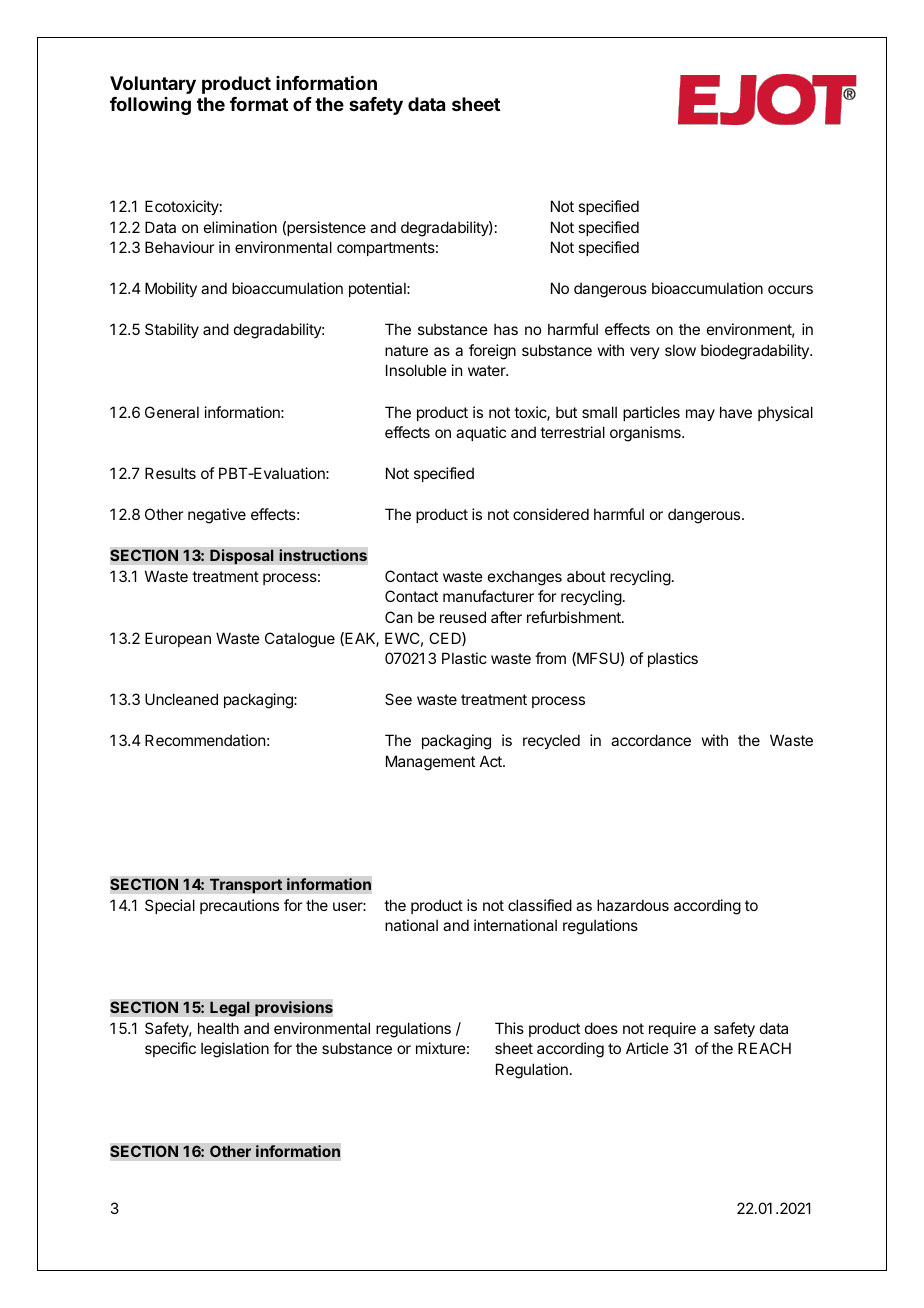 The height and width of the screenshot is (1308, 924). I want to click on following, so click(150, 106).
